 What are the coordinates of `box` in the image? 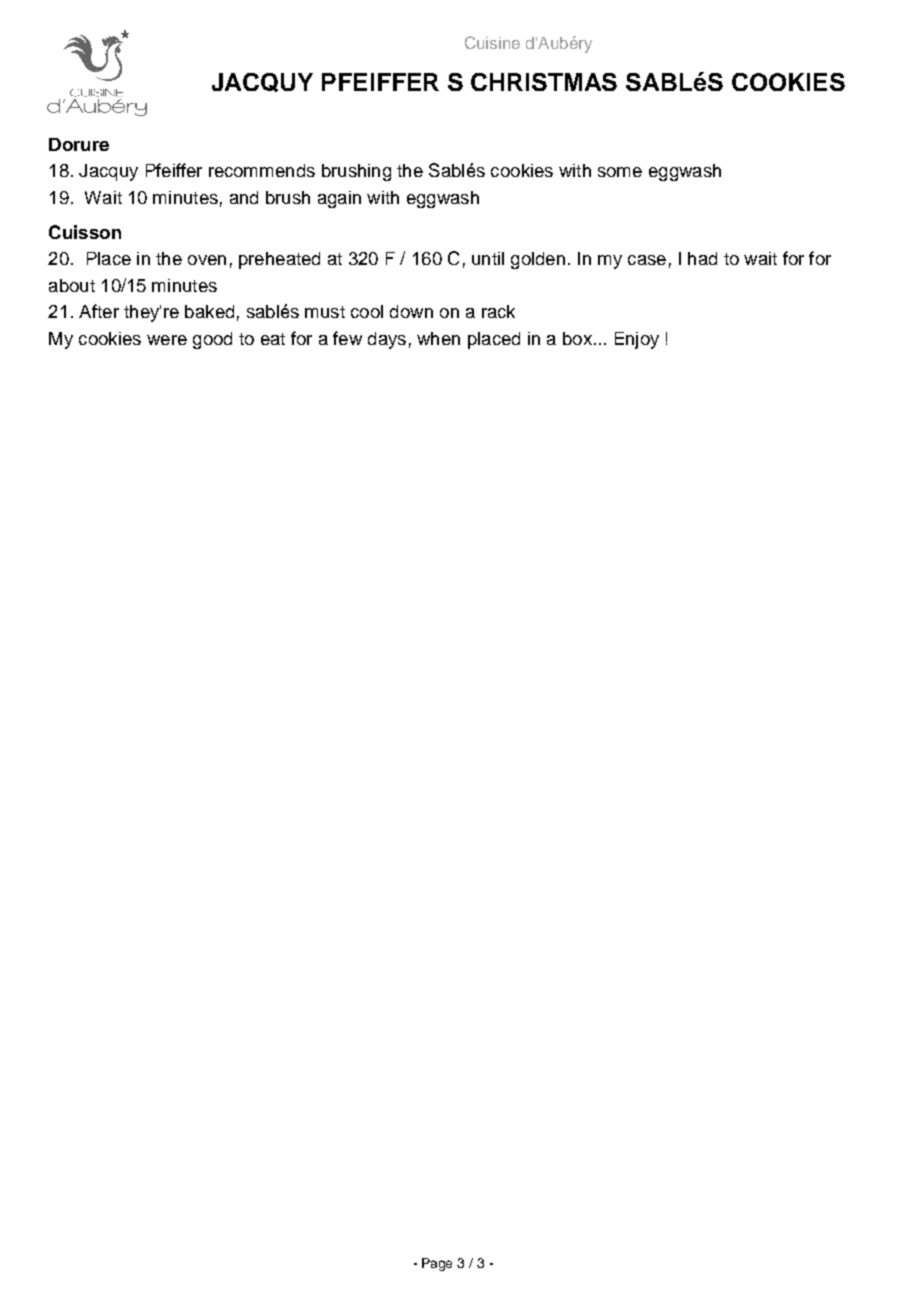 It's located at (577, 338).
